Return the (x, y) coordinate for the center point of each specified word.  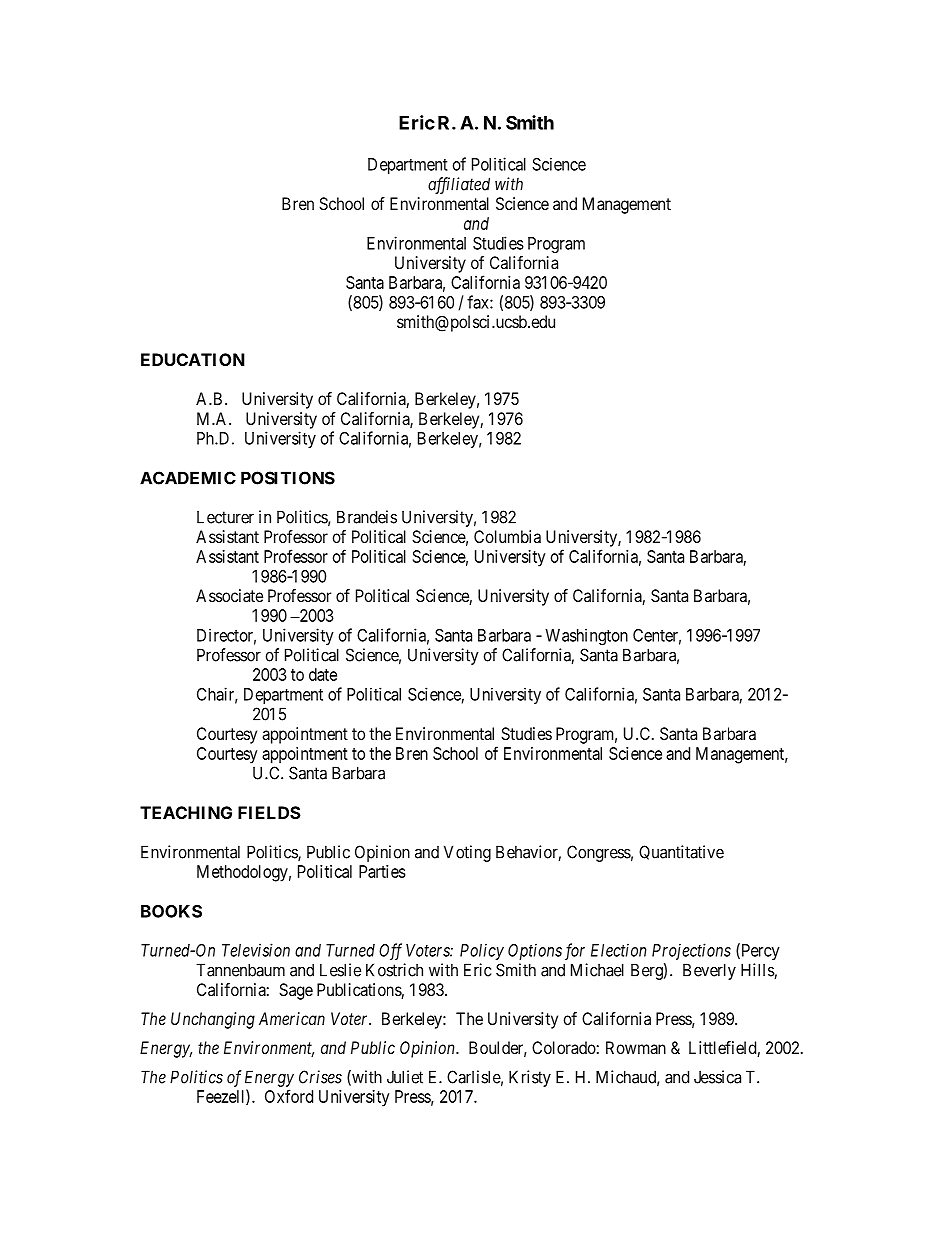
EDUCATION (193, 359)
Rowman (636, 1047)
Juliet (405, 1077)
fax (479, 302)
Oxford (289, 1096)
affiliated (459, 185)
